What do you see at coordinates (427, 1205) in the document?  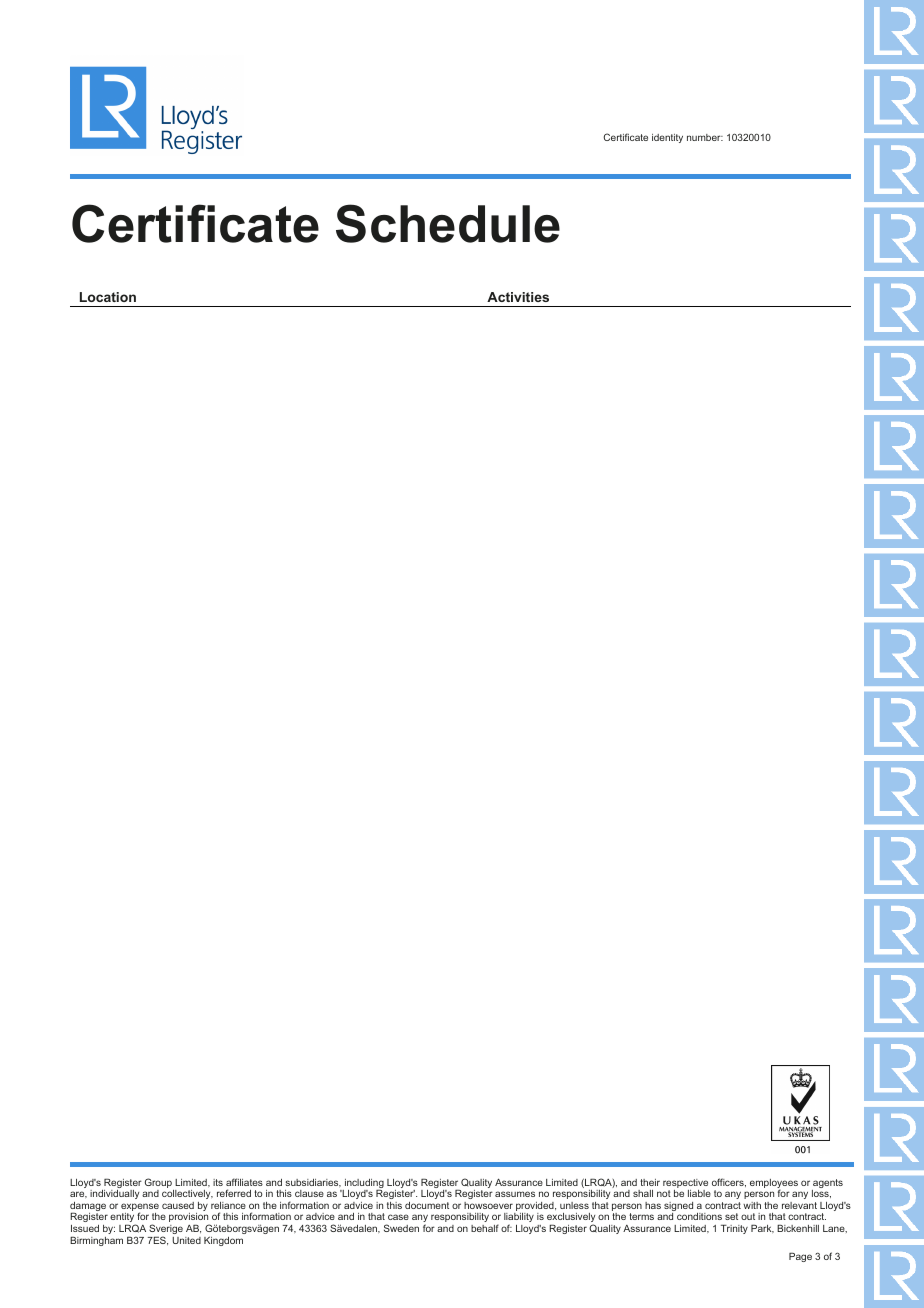 I see `document` at bounding box center [427, 1205].
